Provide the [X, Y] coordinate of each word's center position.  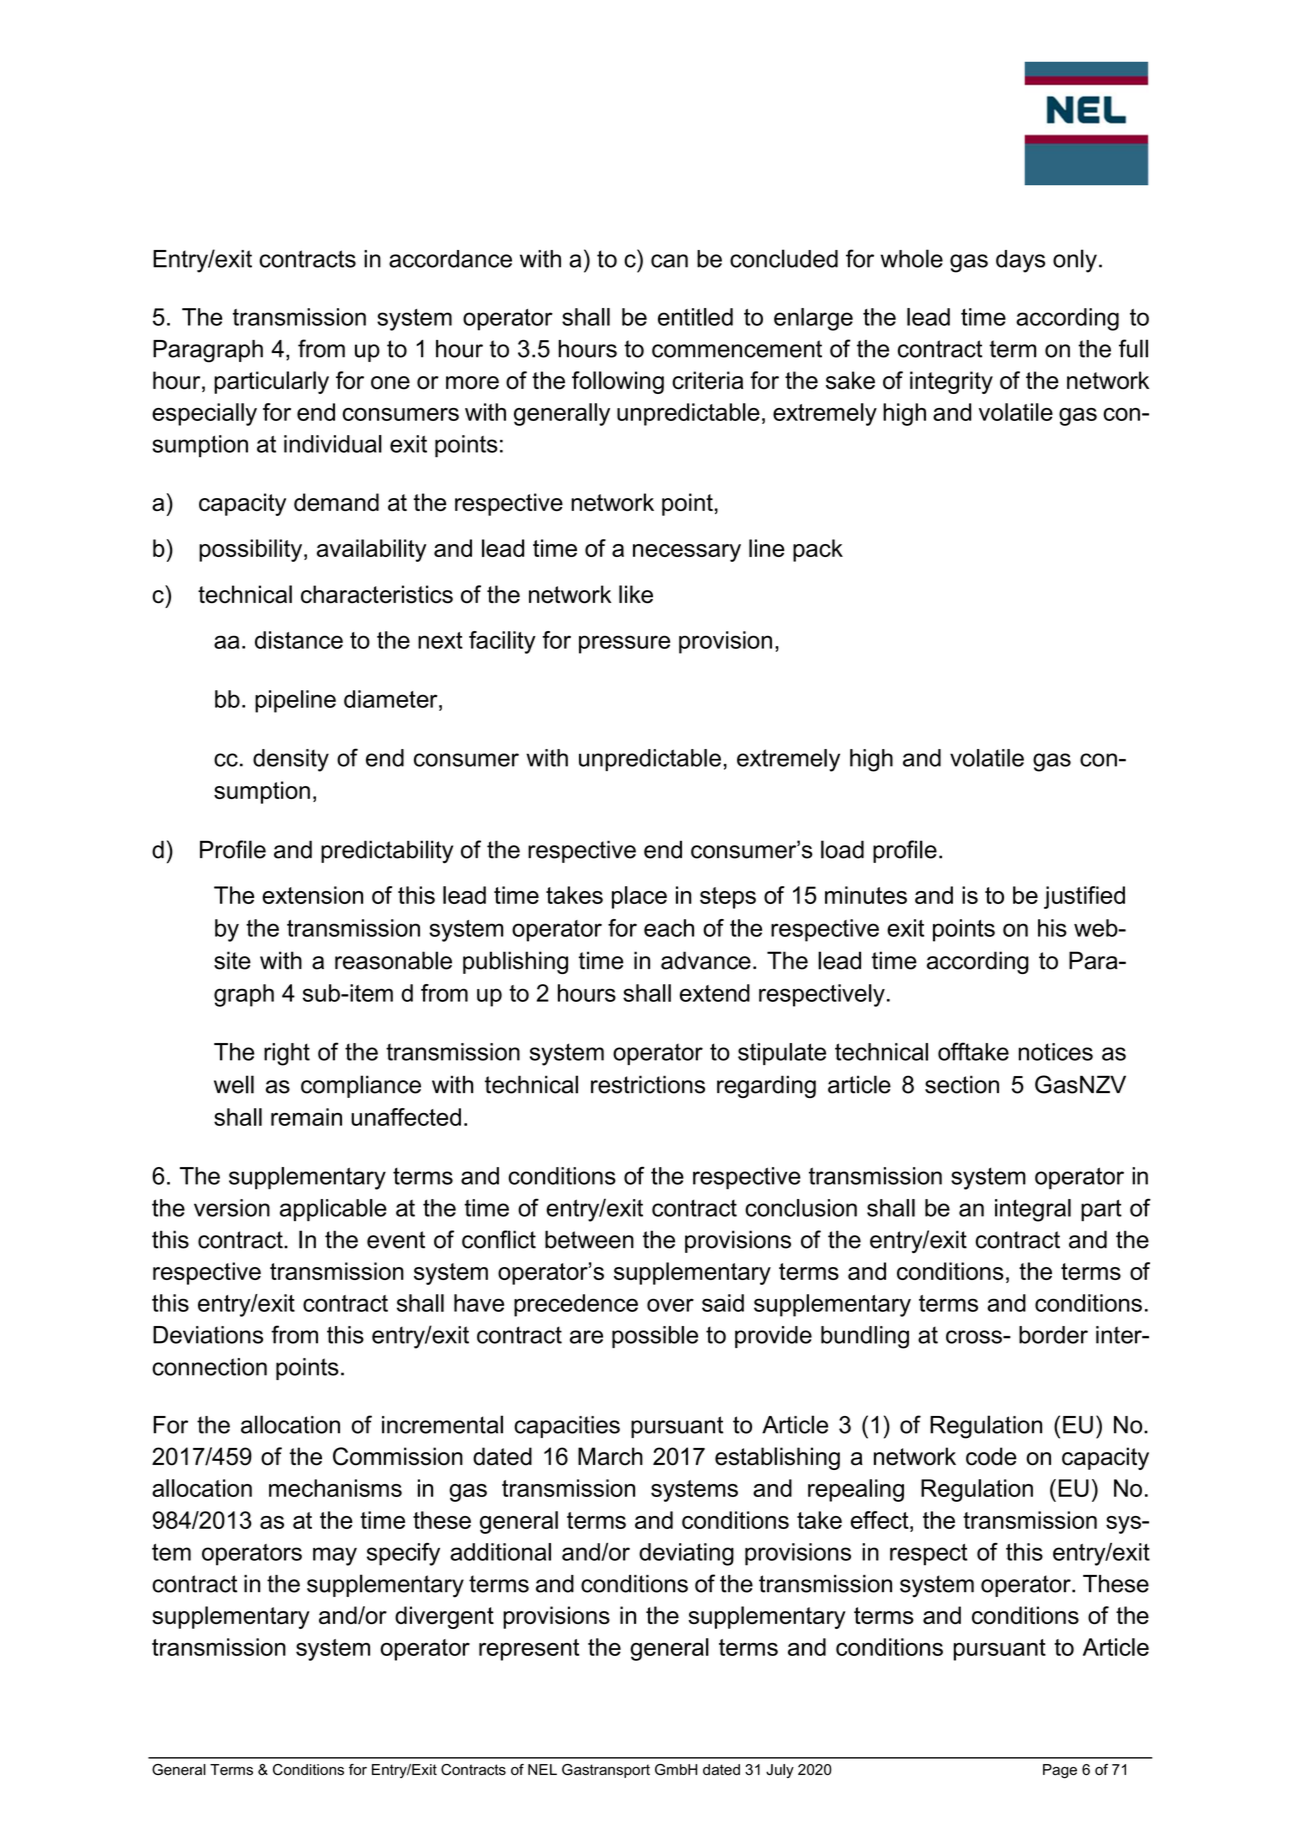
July [780, 1771]
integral [1033, 1210]
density [291, 760]
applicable [333, 1210]
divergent [444, 1617]
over [670, 1305]
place [639, 897]
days [1020, 261]
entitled [695, 317]
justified [1084, 897]
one [390, 383]
